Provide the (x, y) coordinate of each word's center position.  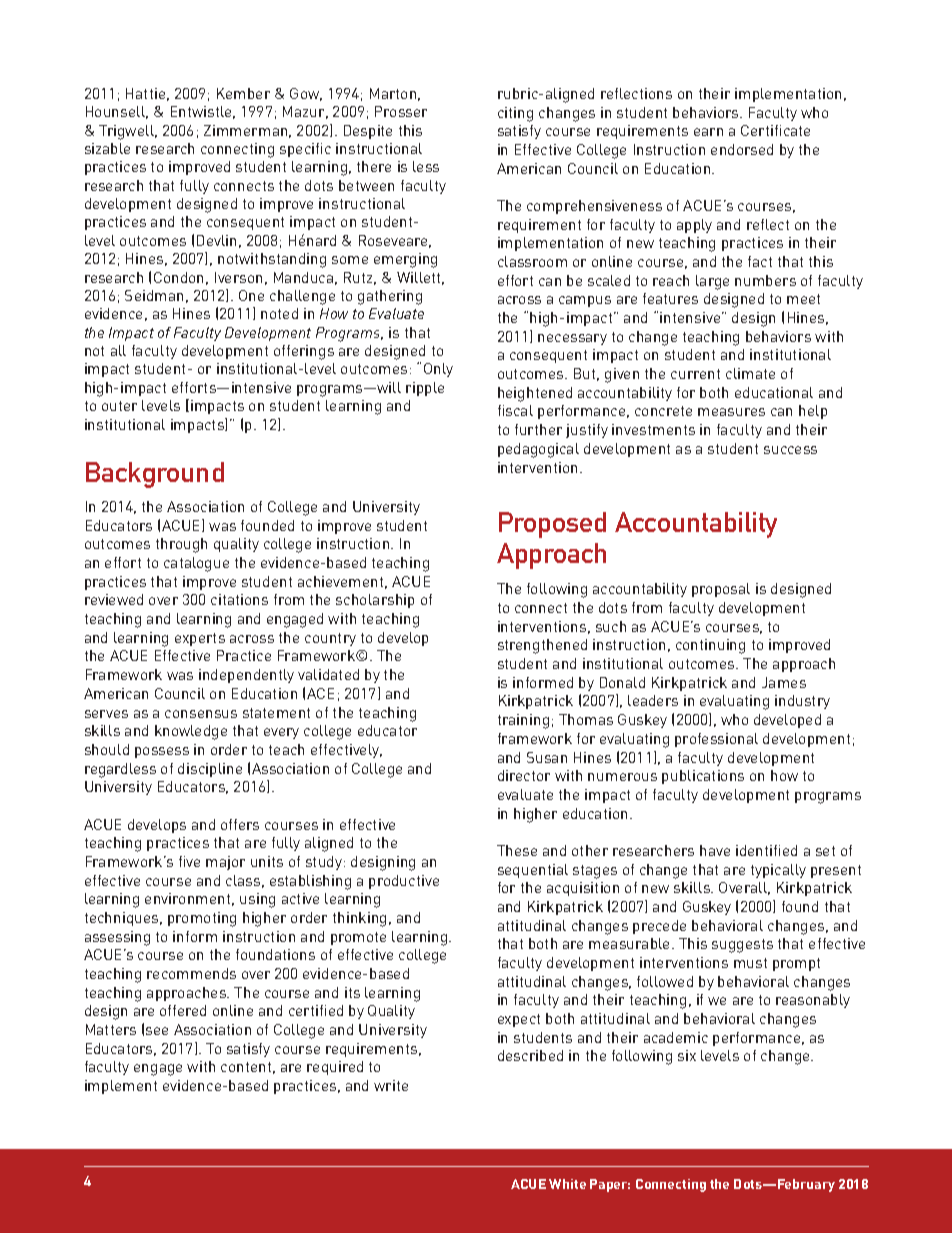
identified (766, 850)
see (157, 1031)
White (567, 1184)
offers (240, 824)
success (790, 450)
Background (155, 475)
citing (515, 114)
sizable (107, 148)
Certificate (775, 130)
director (524, 775)
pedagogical (538, 450)
